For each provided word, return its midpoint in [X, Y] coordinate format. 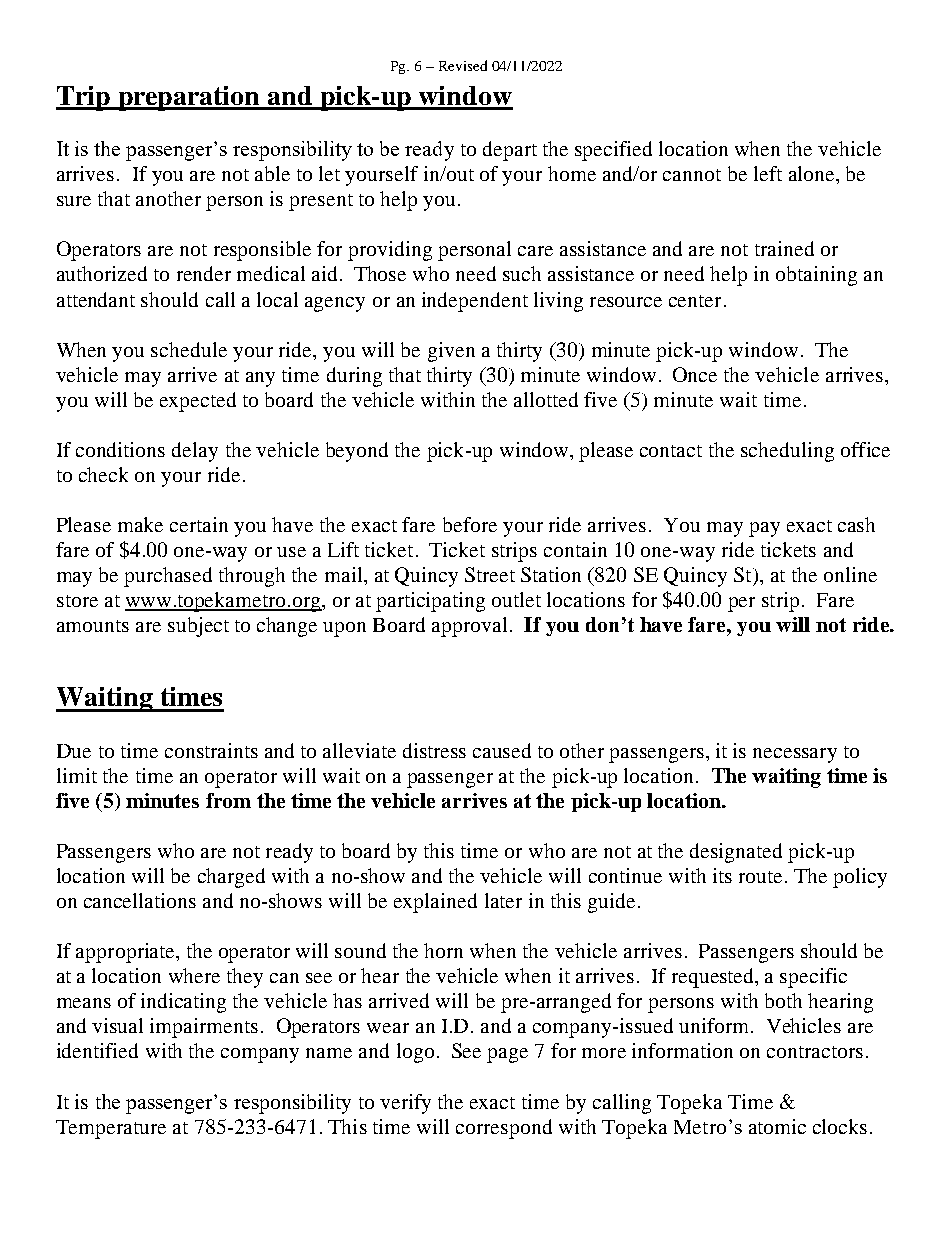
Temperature [111, 1129]
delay [195, 452]
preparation [189, 98]
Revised [463, 65]
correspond [504, 1129]
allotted [546, 399]
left [768, 173]
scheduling [787, 452]
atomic [777, 1126]
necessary [795, 755]
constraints [211, 750]
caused [502, 750]
